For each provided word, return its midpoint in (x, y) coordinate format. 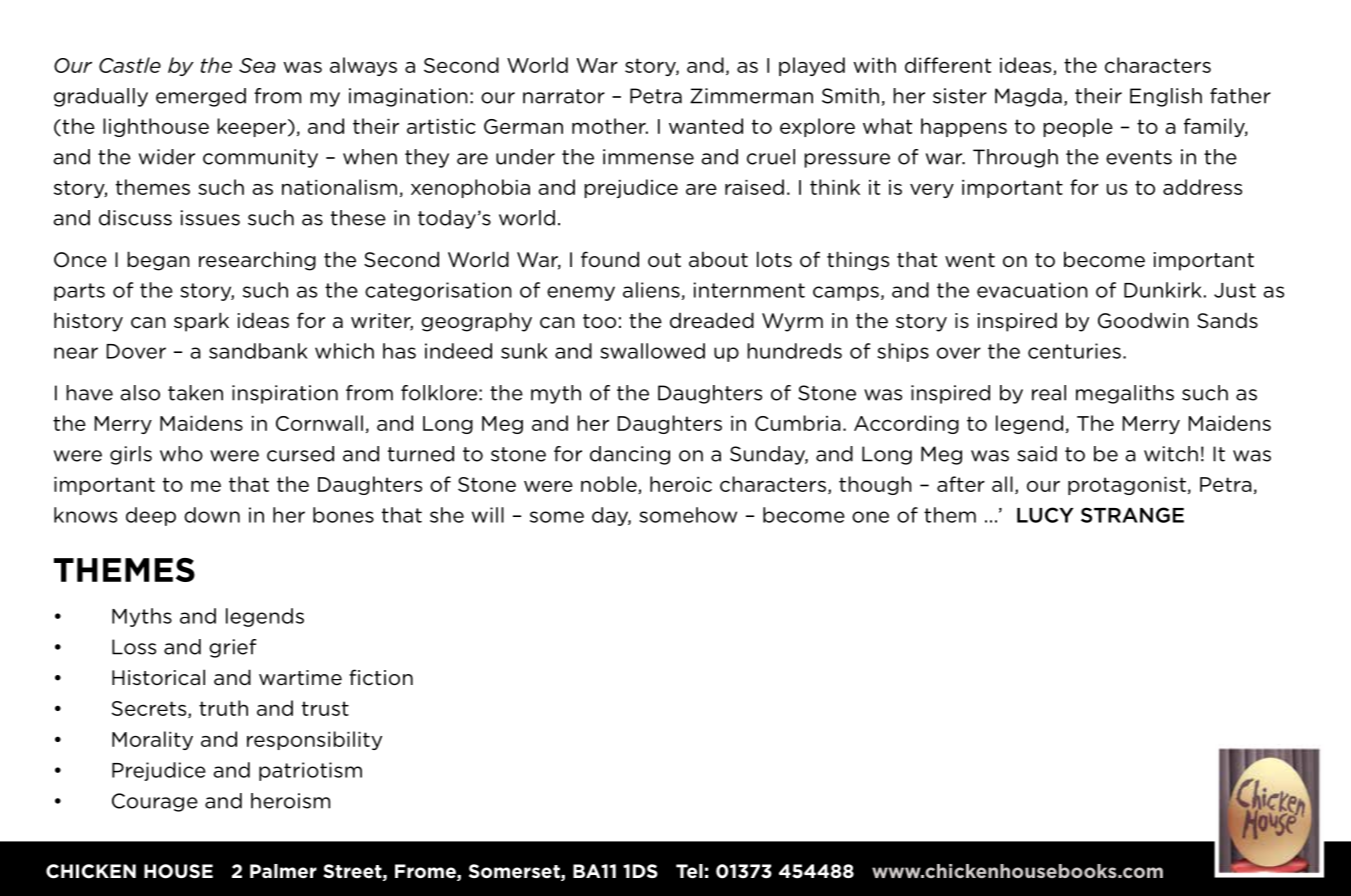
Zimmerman (751, 96)
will (488, 515)
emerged (201, 97)
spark (201, 322)
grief (232, 648)
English (1166, 97)
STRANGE (1132, 515)
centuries (1074, 351)
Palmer (283, 871)
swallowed (652, 351)
